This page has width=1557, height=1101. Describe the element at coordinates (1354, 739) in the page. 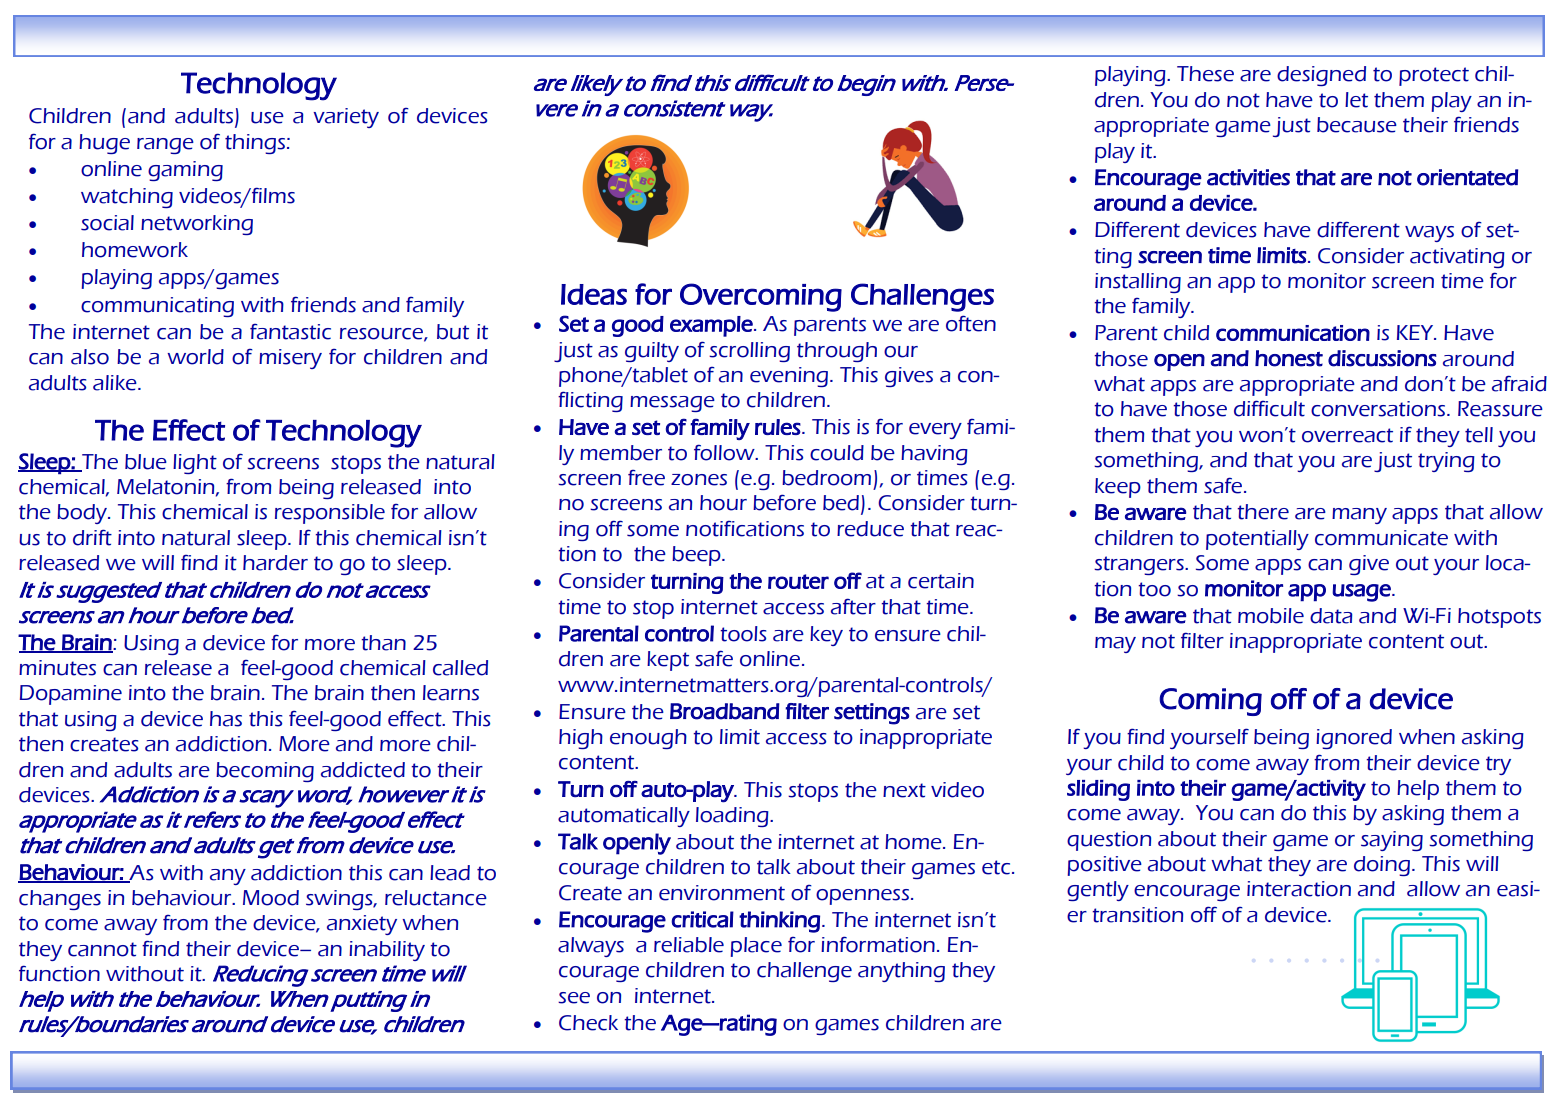

I see `ignored` at that location.
